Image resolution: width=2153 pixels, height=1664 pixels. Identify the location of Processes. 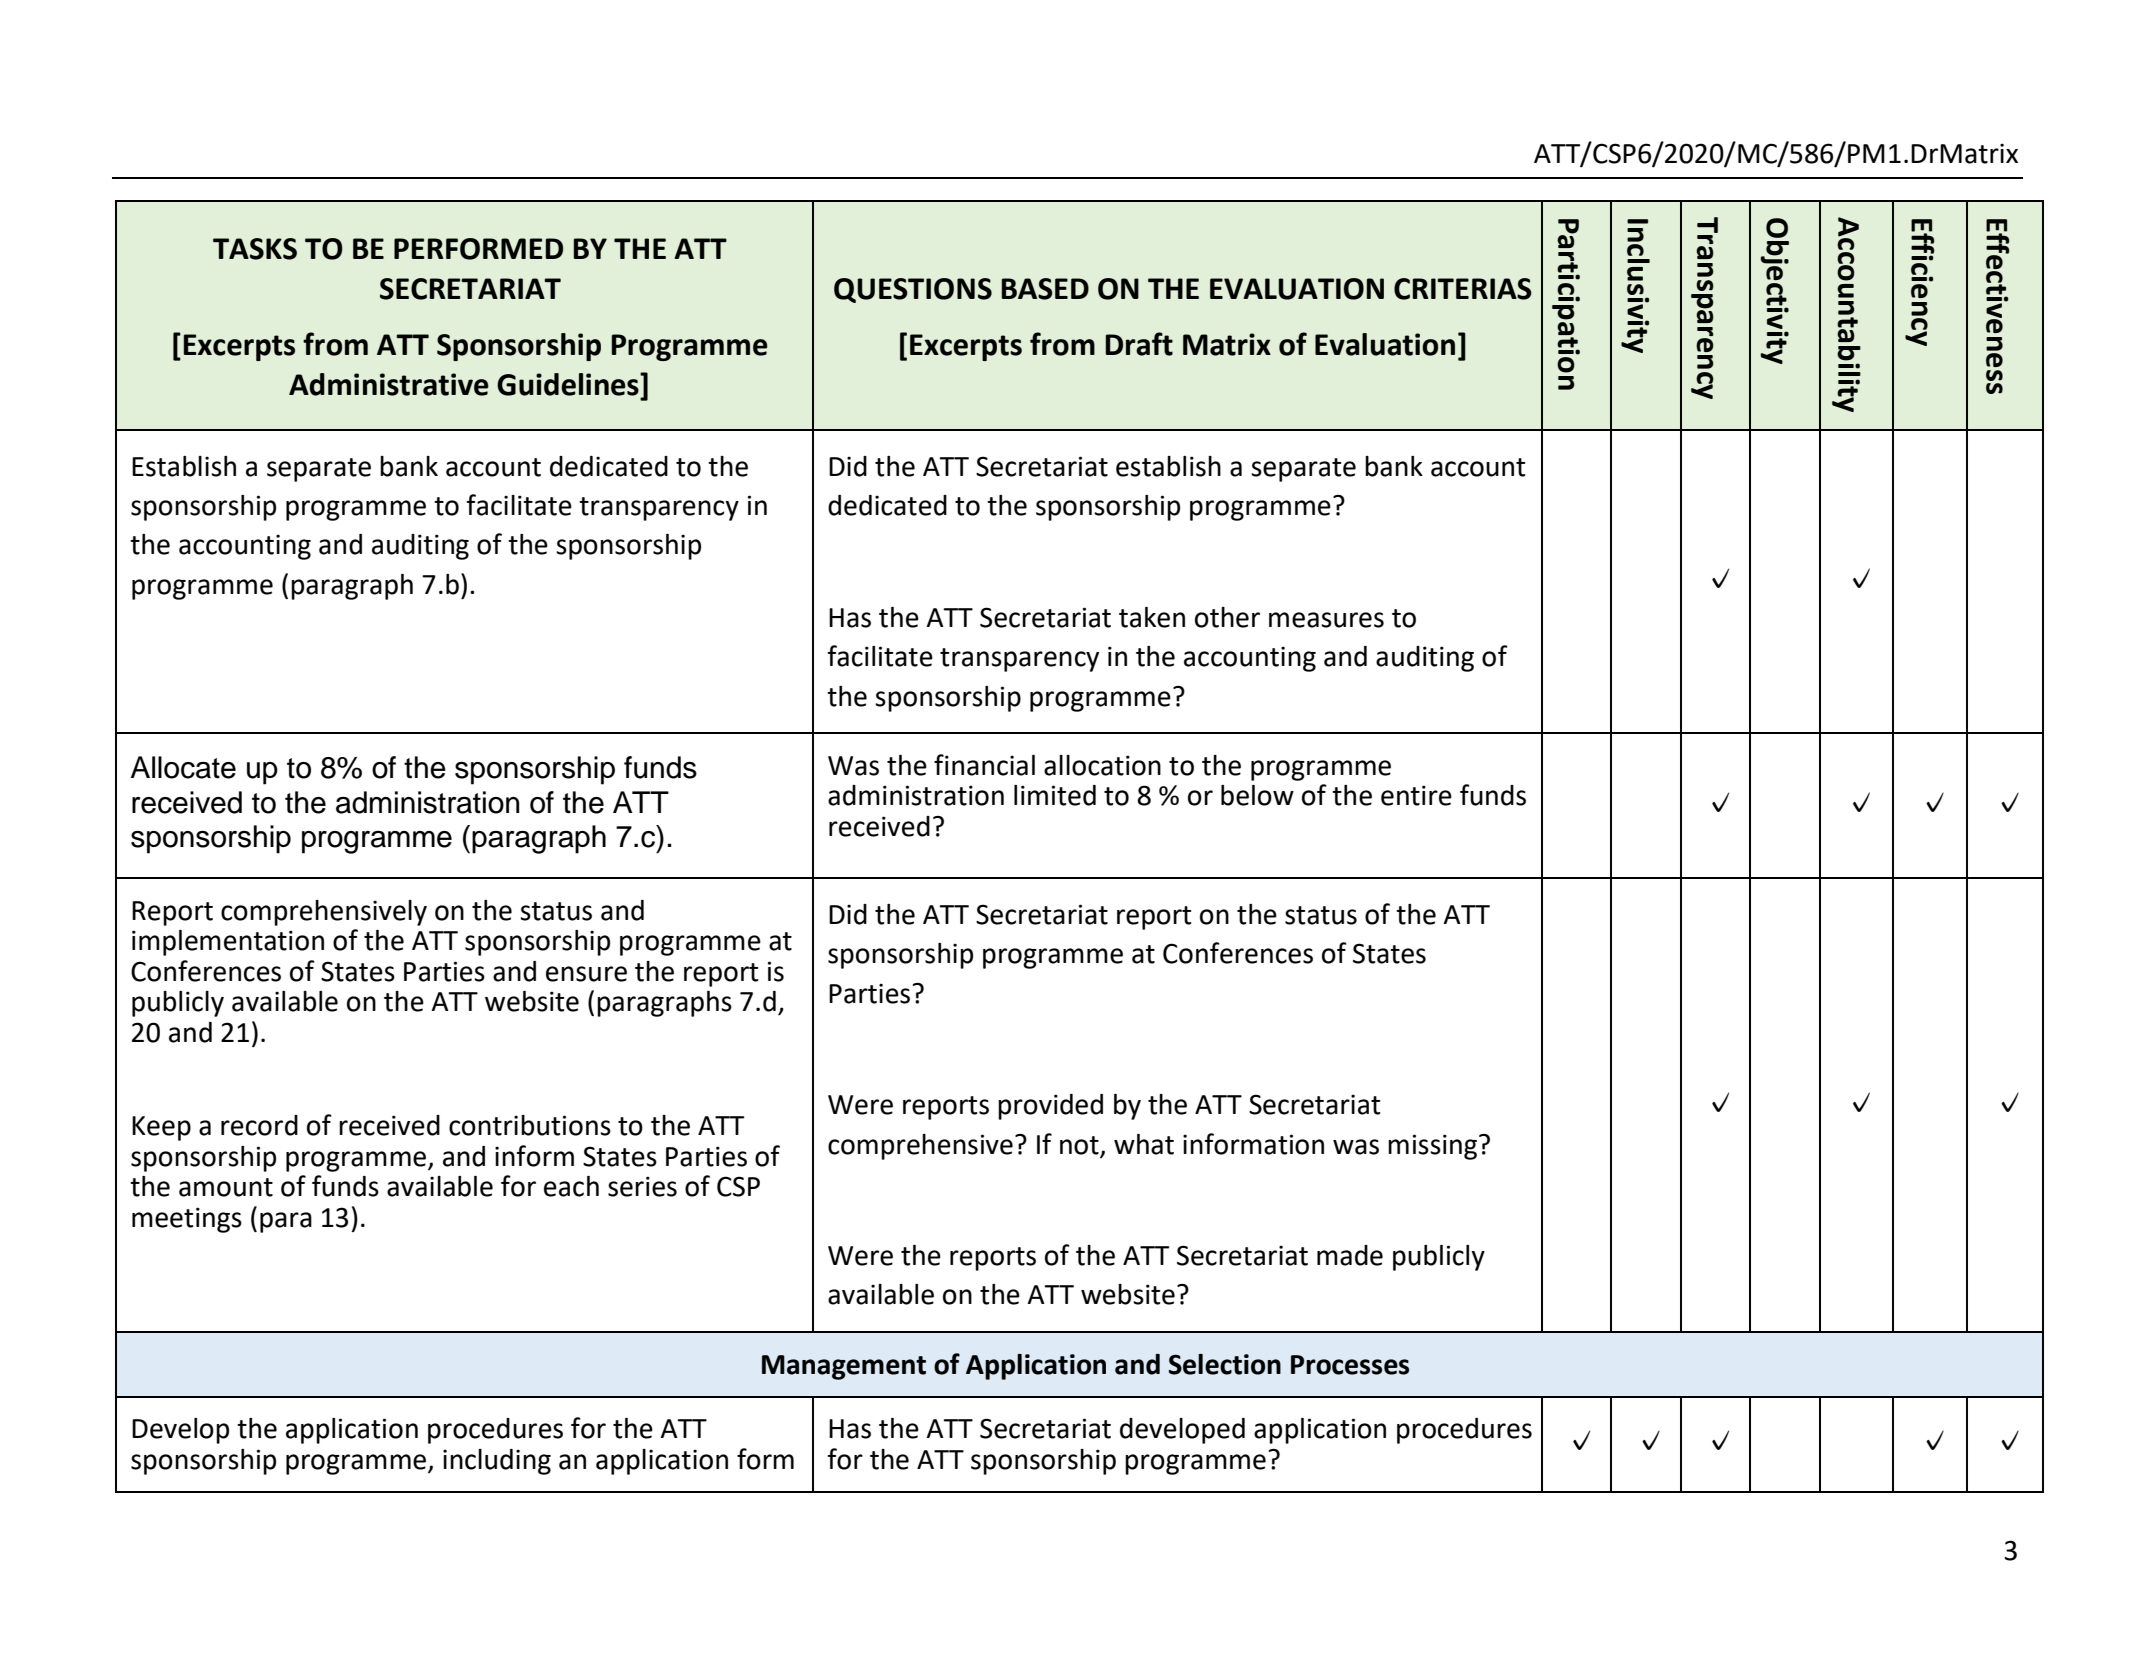
(1350, 1365).
